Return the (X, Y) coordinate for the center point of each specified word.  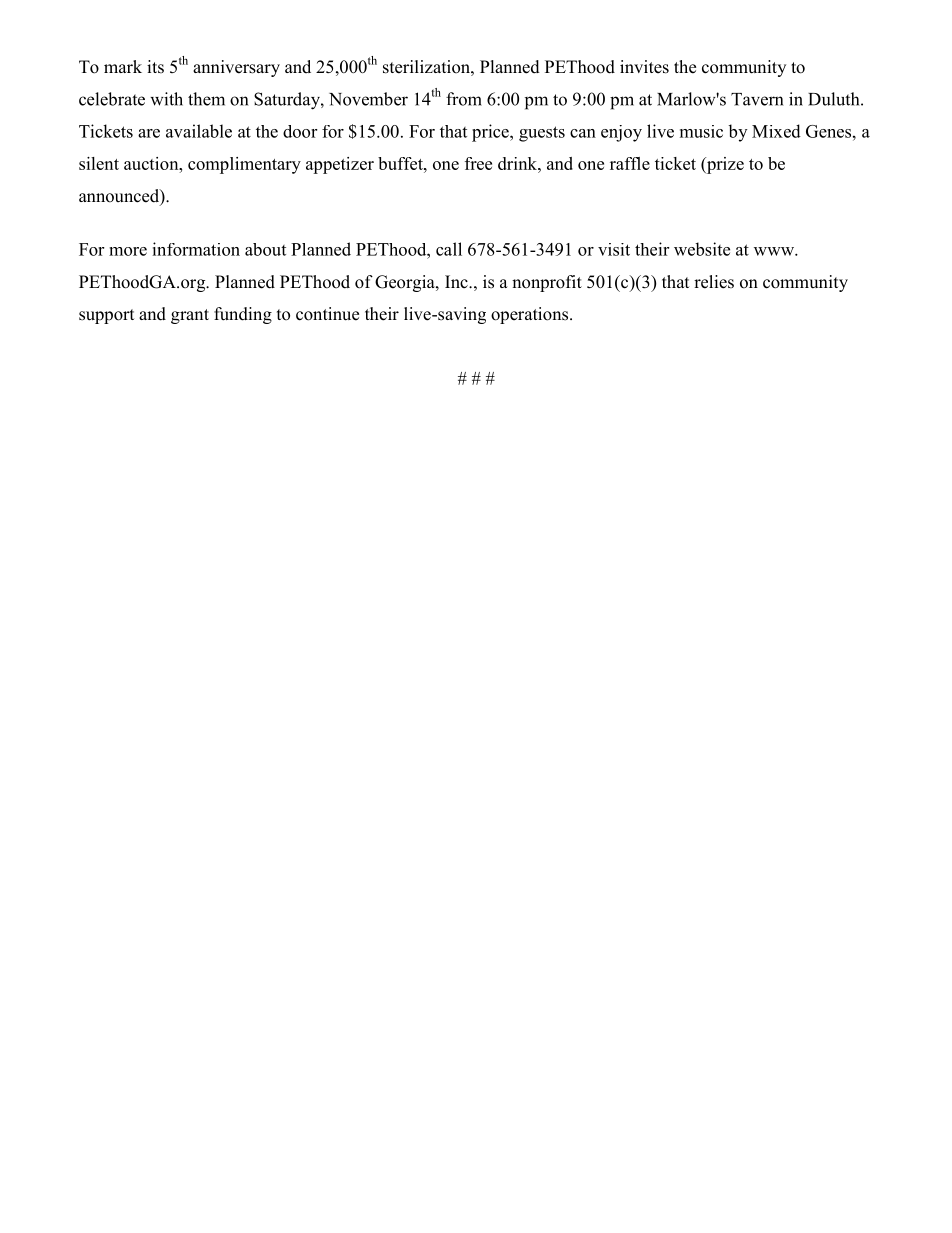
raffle (630, 163)
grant (190, 316)
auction (152, 163)
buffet (401, 163)
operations (531, 315)
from (464, 99)
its (155, 67)
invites (644, 67)
